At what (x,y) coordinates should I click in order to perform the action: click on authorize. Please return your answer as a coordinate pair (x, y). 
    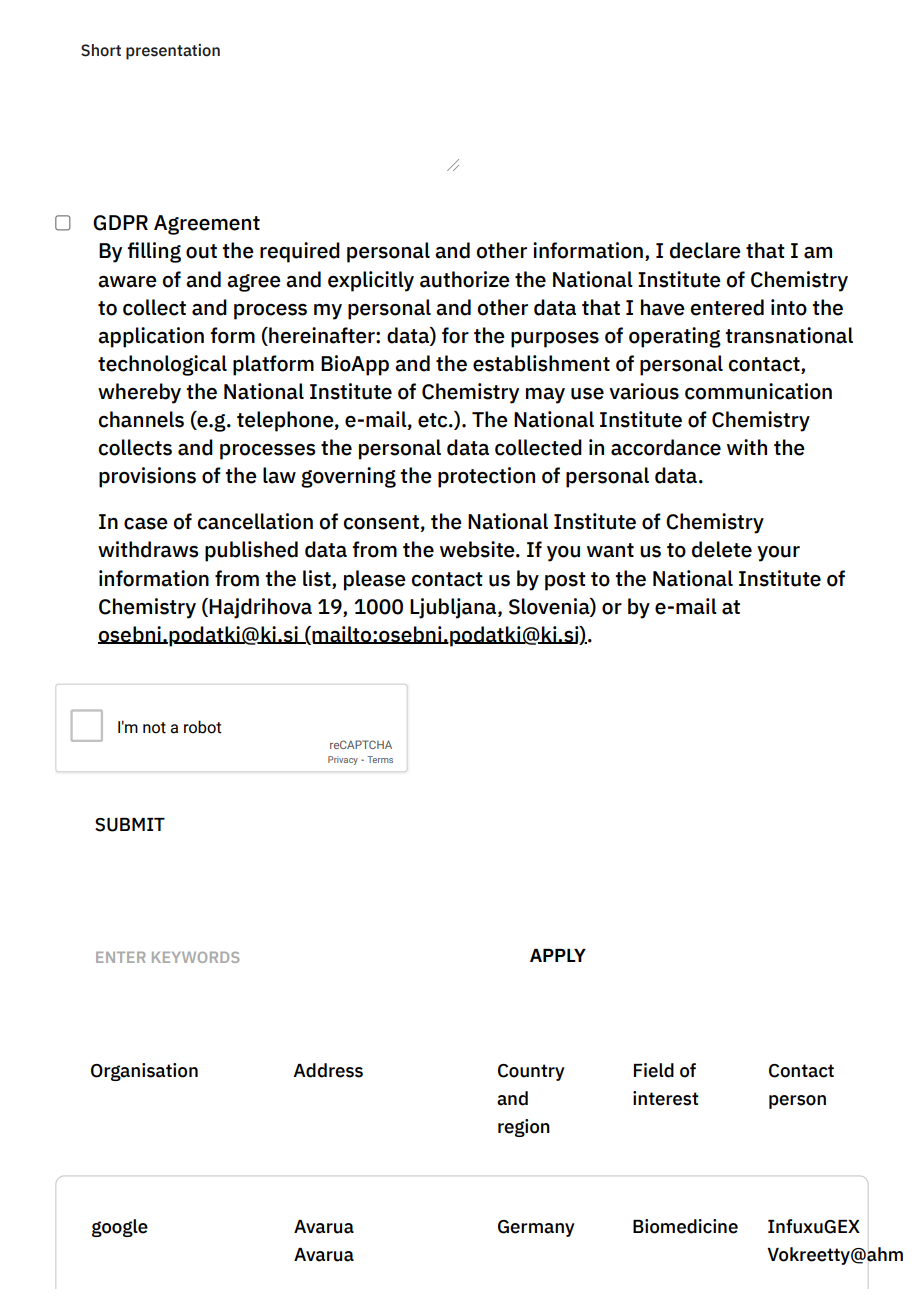
    Looking at the image, I should click on (465, 279).
